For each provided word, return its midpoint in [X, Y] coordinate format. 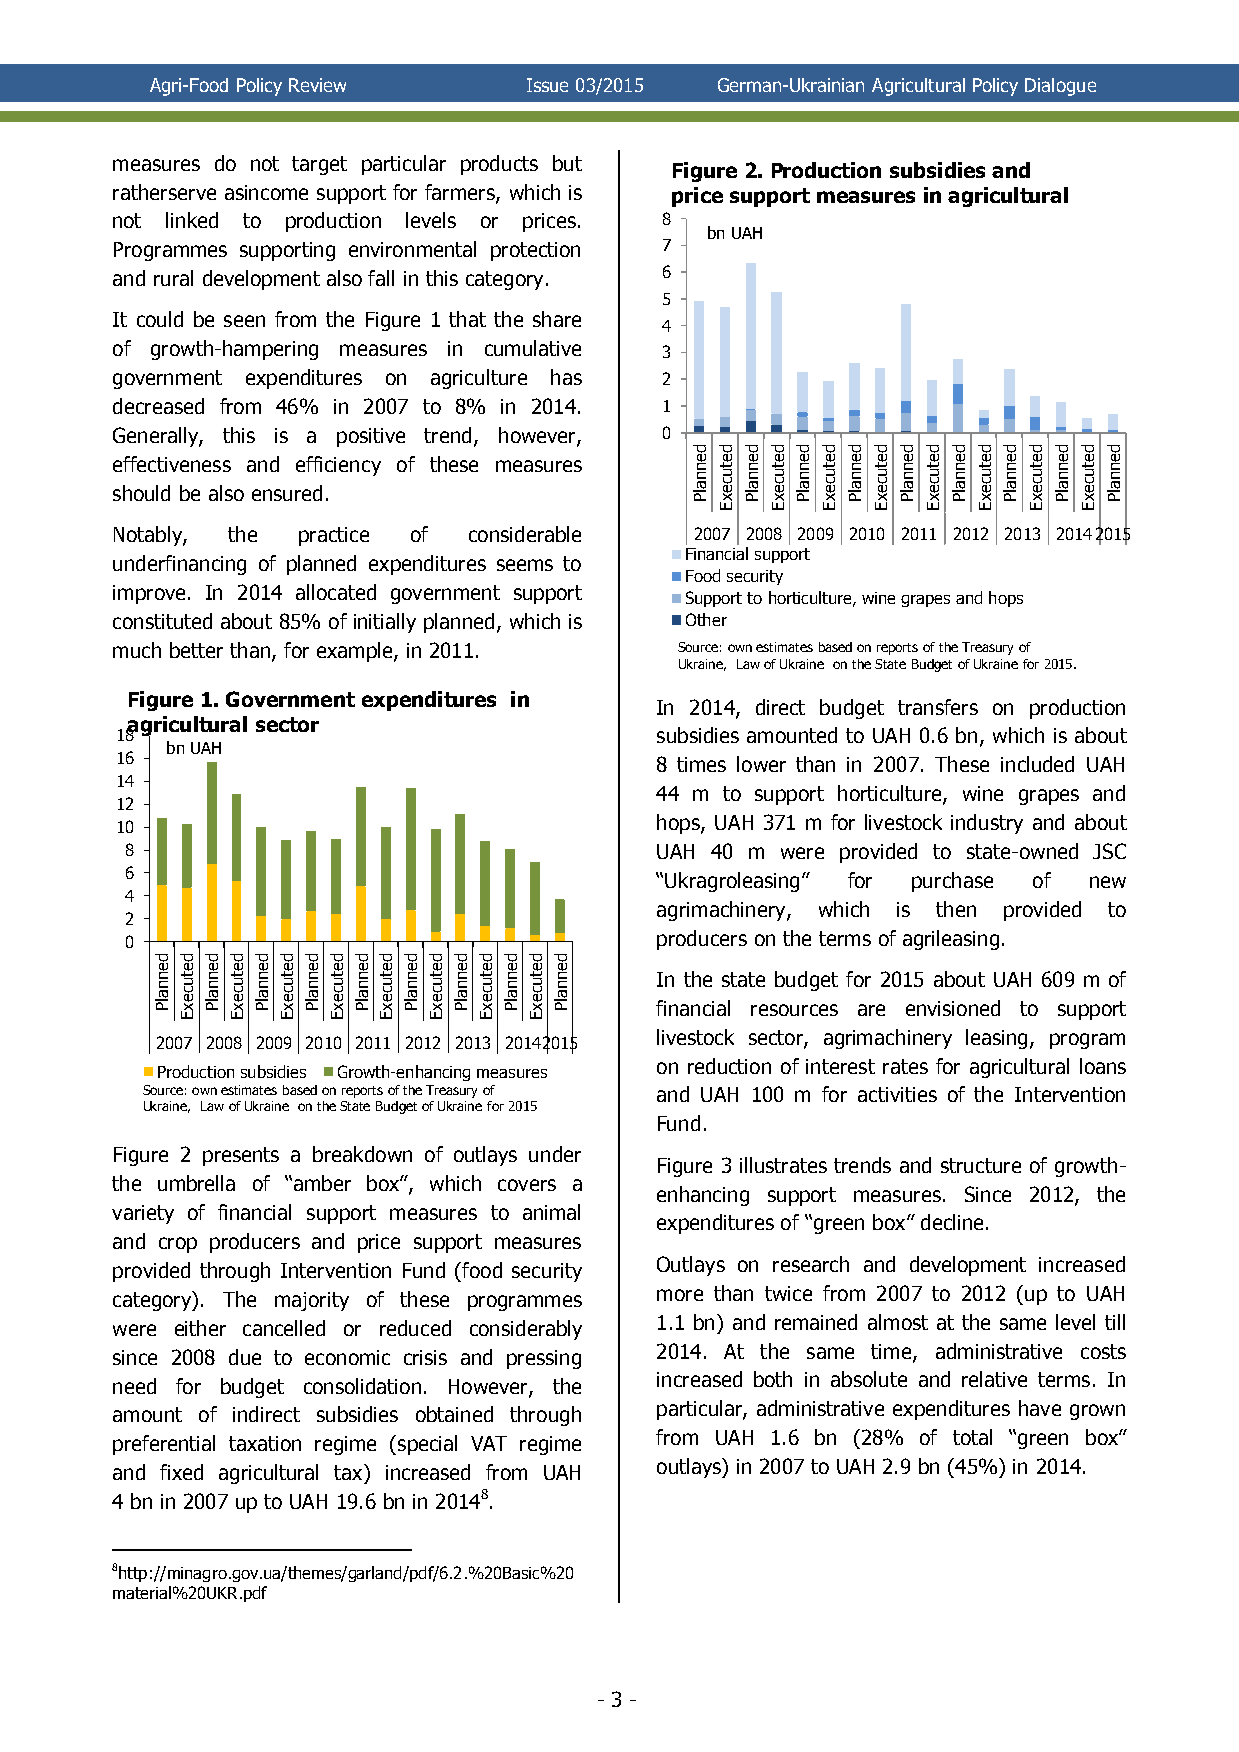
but [567, 163]
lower [761, 764]
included [1037, 764]
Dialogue [1060, 87]
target [319, 165]
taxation [265, 1443]
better [196, 650]
